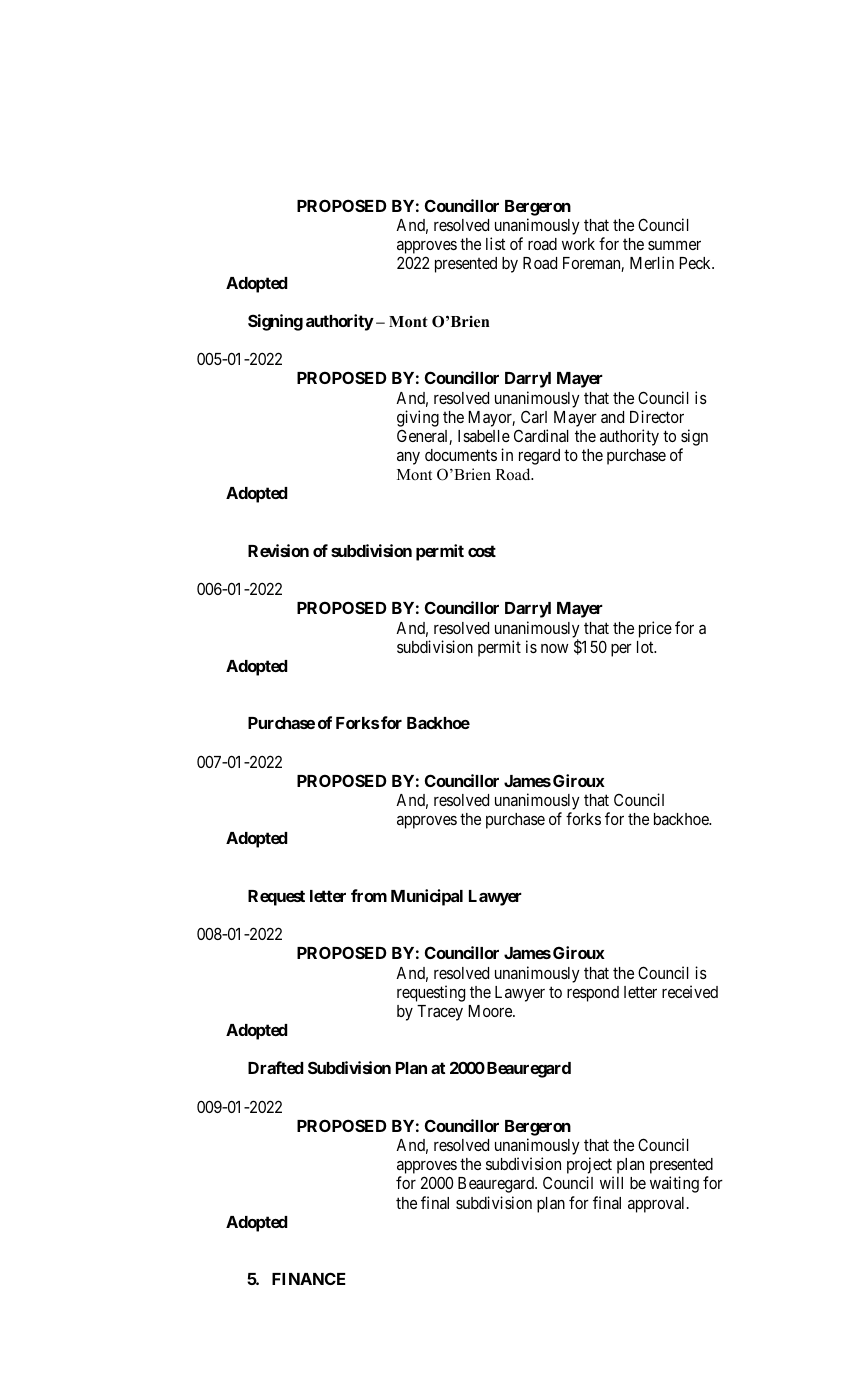 The width and height of the page is (849, 1400). What do you see at coordinates (427, 897) in the page?
I see `Municipal` at bounding box center [427, 897].
